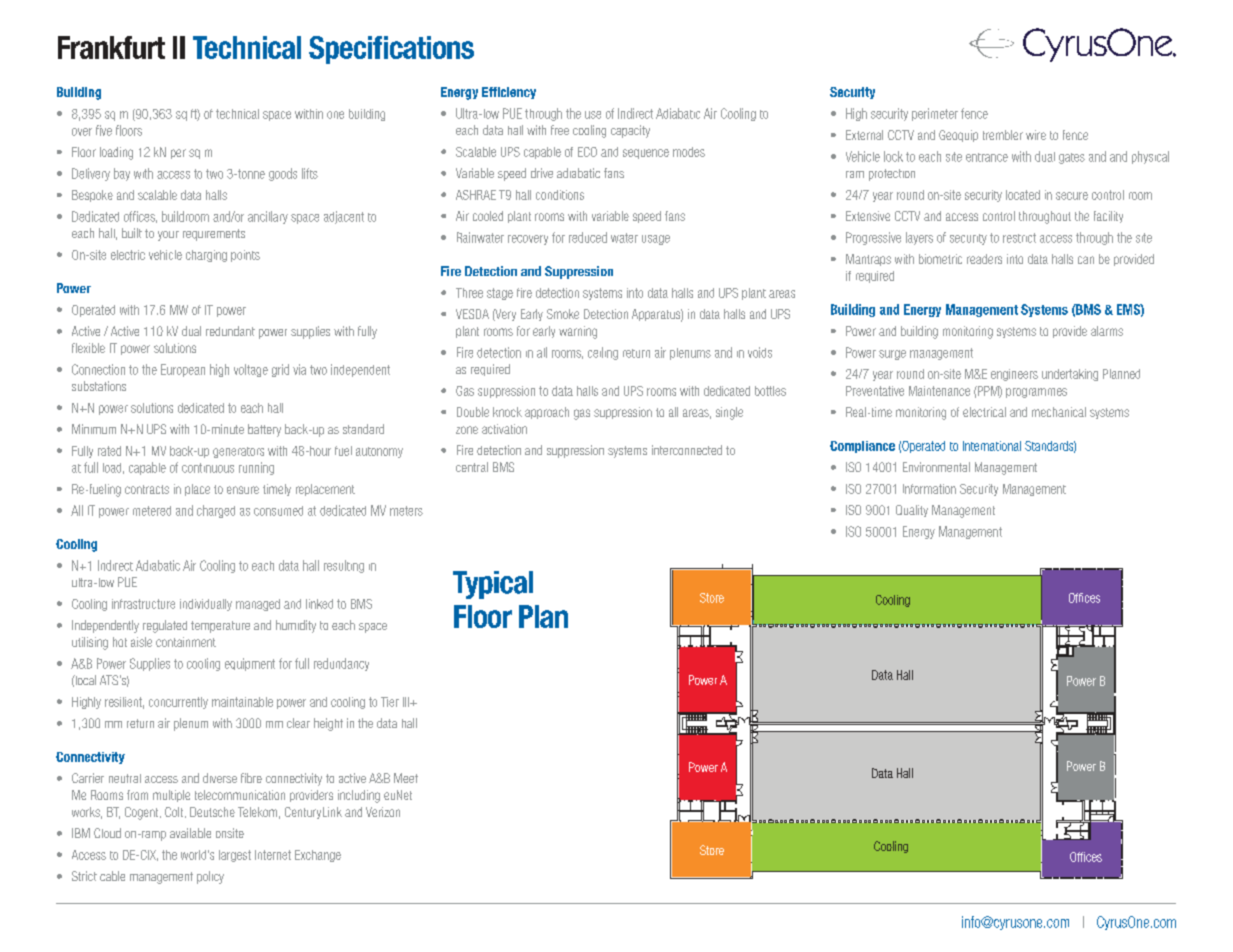 This page has height=952, width=1233. What do you see at coordinates (992, 446) in the page?
I see `International` at bounding box center [992, 446].
